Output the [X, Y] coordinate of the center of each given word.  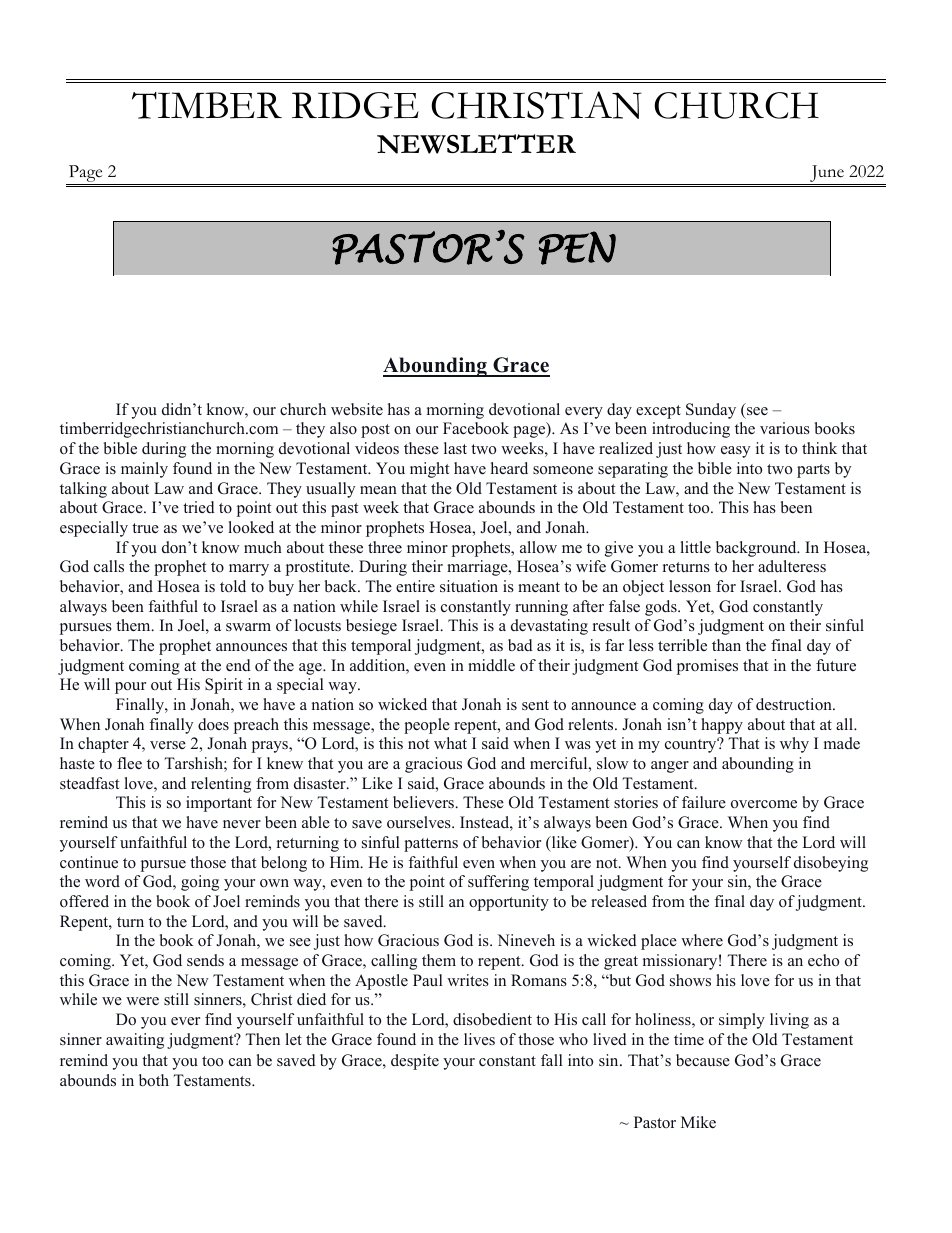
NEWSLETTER [476, 144]
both [154, 1080]
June [827, 175]
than [726, 645]
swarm [248, 627]
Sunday [711, 411]
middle [491, 665]
